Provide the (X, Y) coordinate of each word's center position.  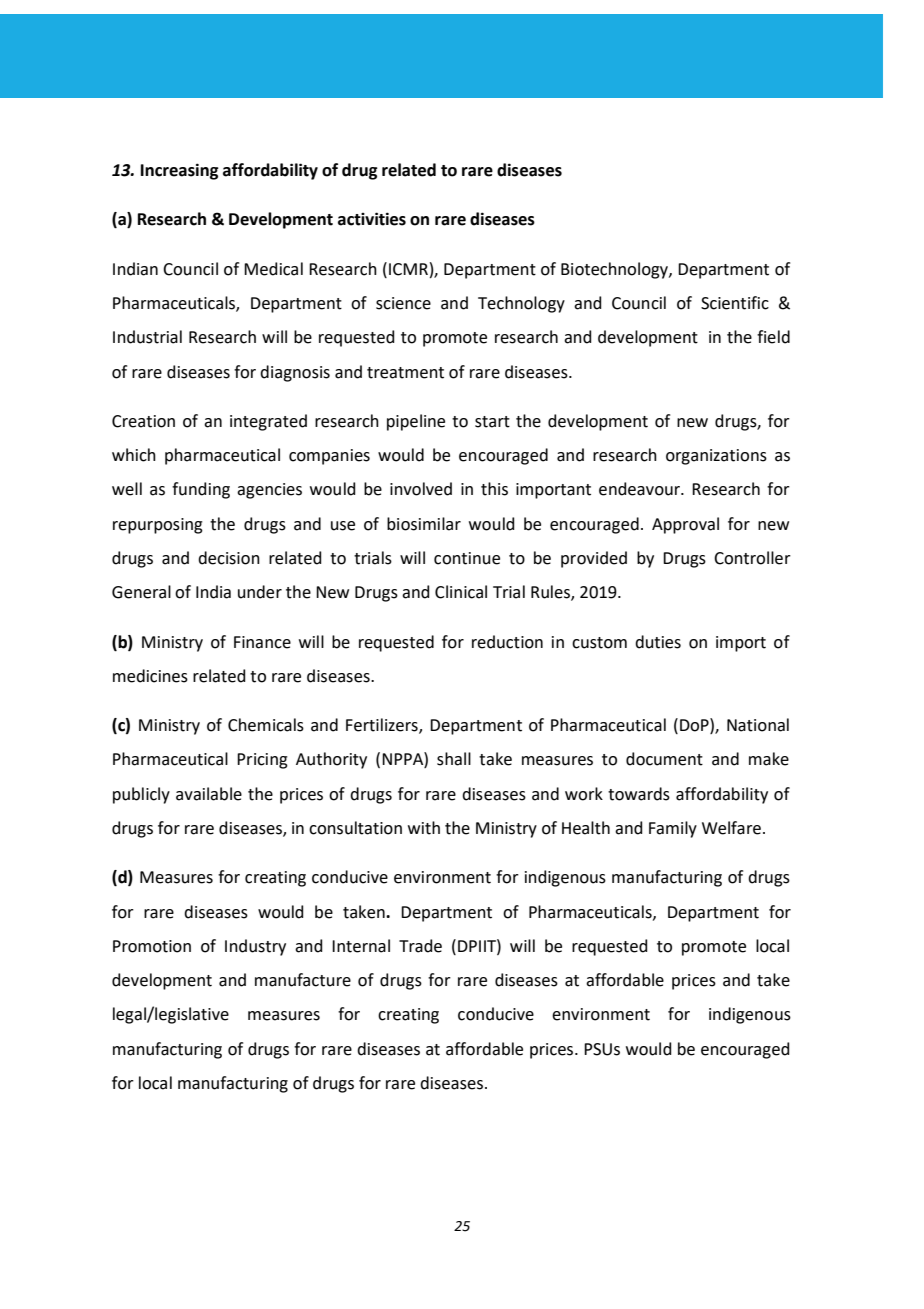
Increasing (180, 171)
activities (372, 219)
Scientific (735, 303)
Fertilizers (383, 726)
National (758, 725)
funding (201, 490)
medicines (150, 676)
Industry (255, 947)
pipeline (416, 422)
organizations (716, 457)
